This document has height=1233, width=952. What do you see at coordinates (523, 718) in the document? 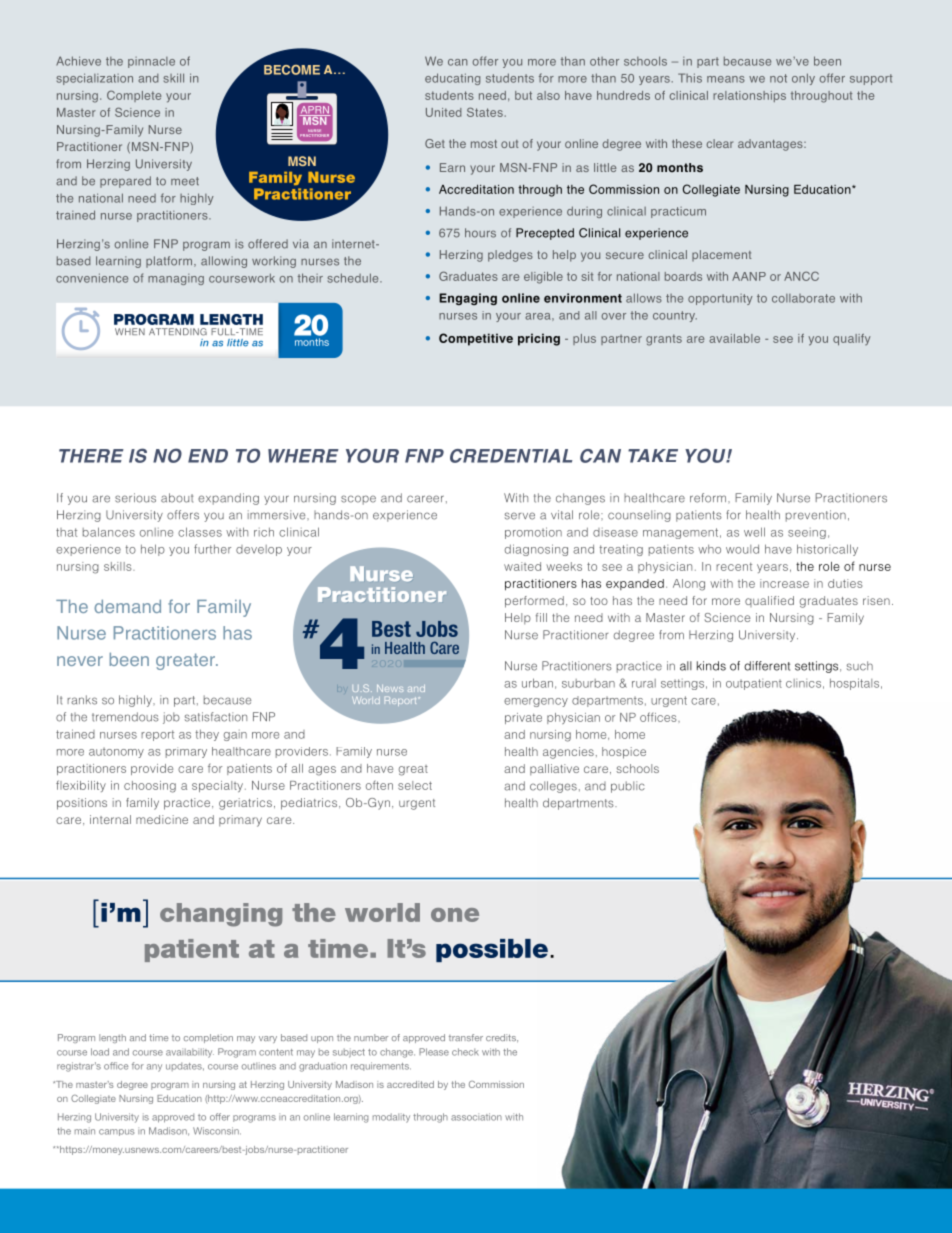
I see `private` at bounding box center [523, 718].
